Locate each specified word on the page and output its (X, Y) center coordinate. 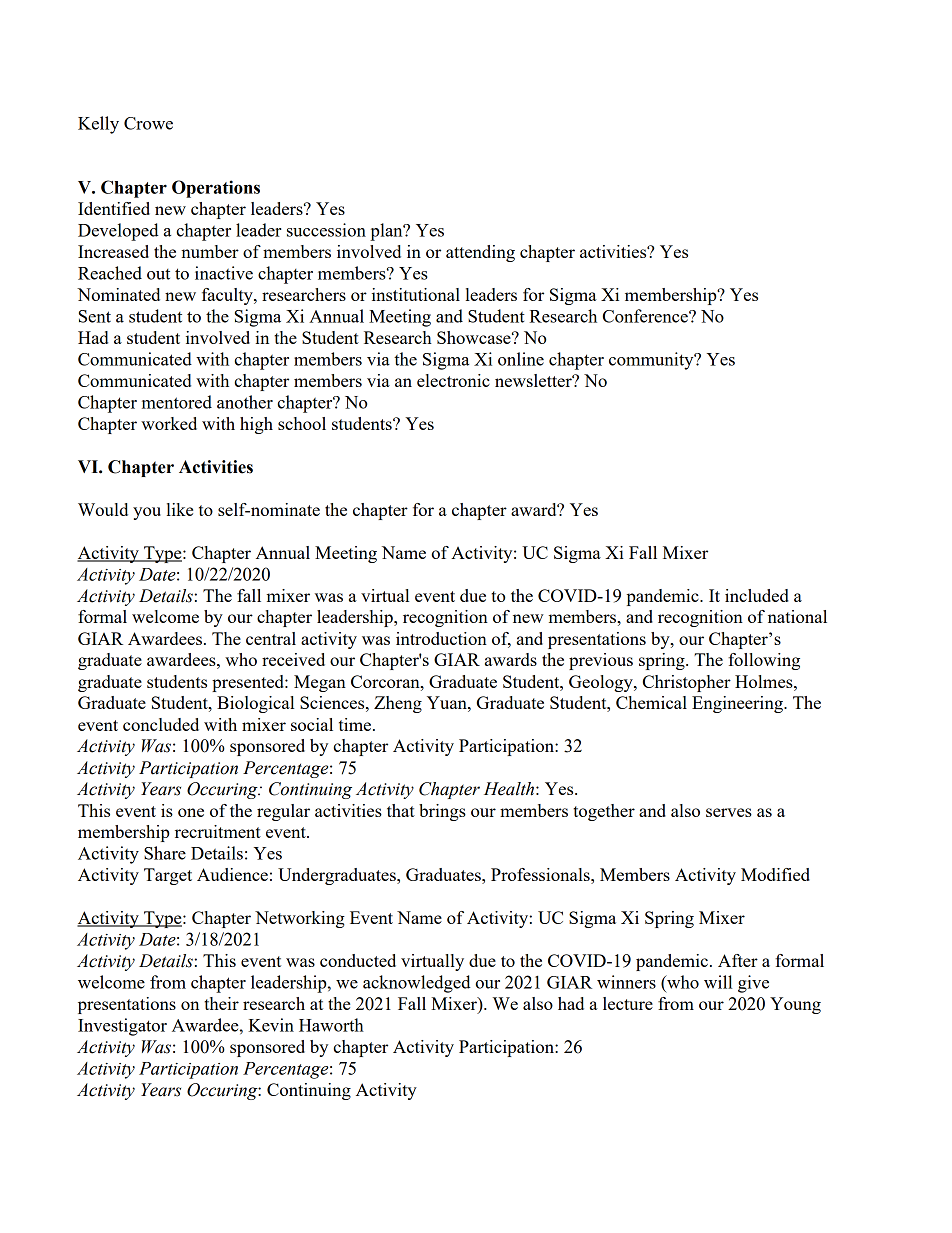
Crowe (148, 123)
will (718, 982)
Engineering (738, 704)
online (521, 359)
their (221, 1003)
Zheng (398, 704)
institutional (416, 294)
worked (169, 423)
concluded (161, 724)
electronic (453, 380)
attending (480, 253)
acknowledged (417, 984)
